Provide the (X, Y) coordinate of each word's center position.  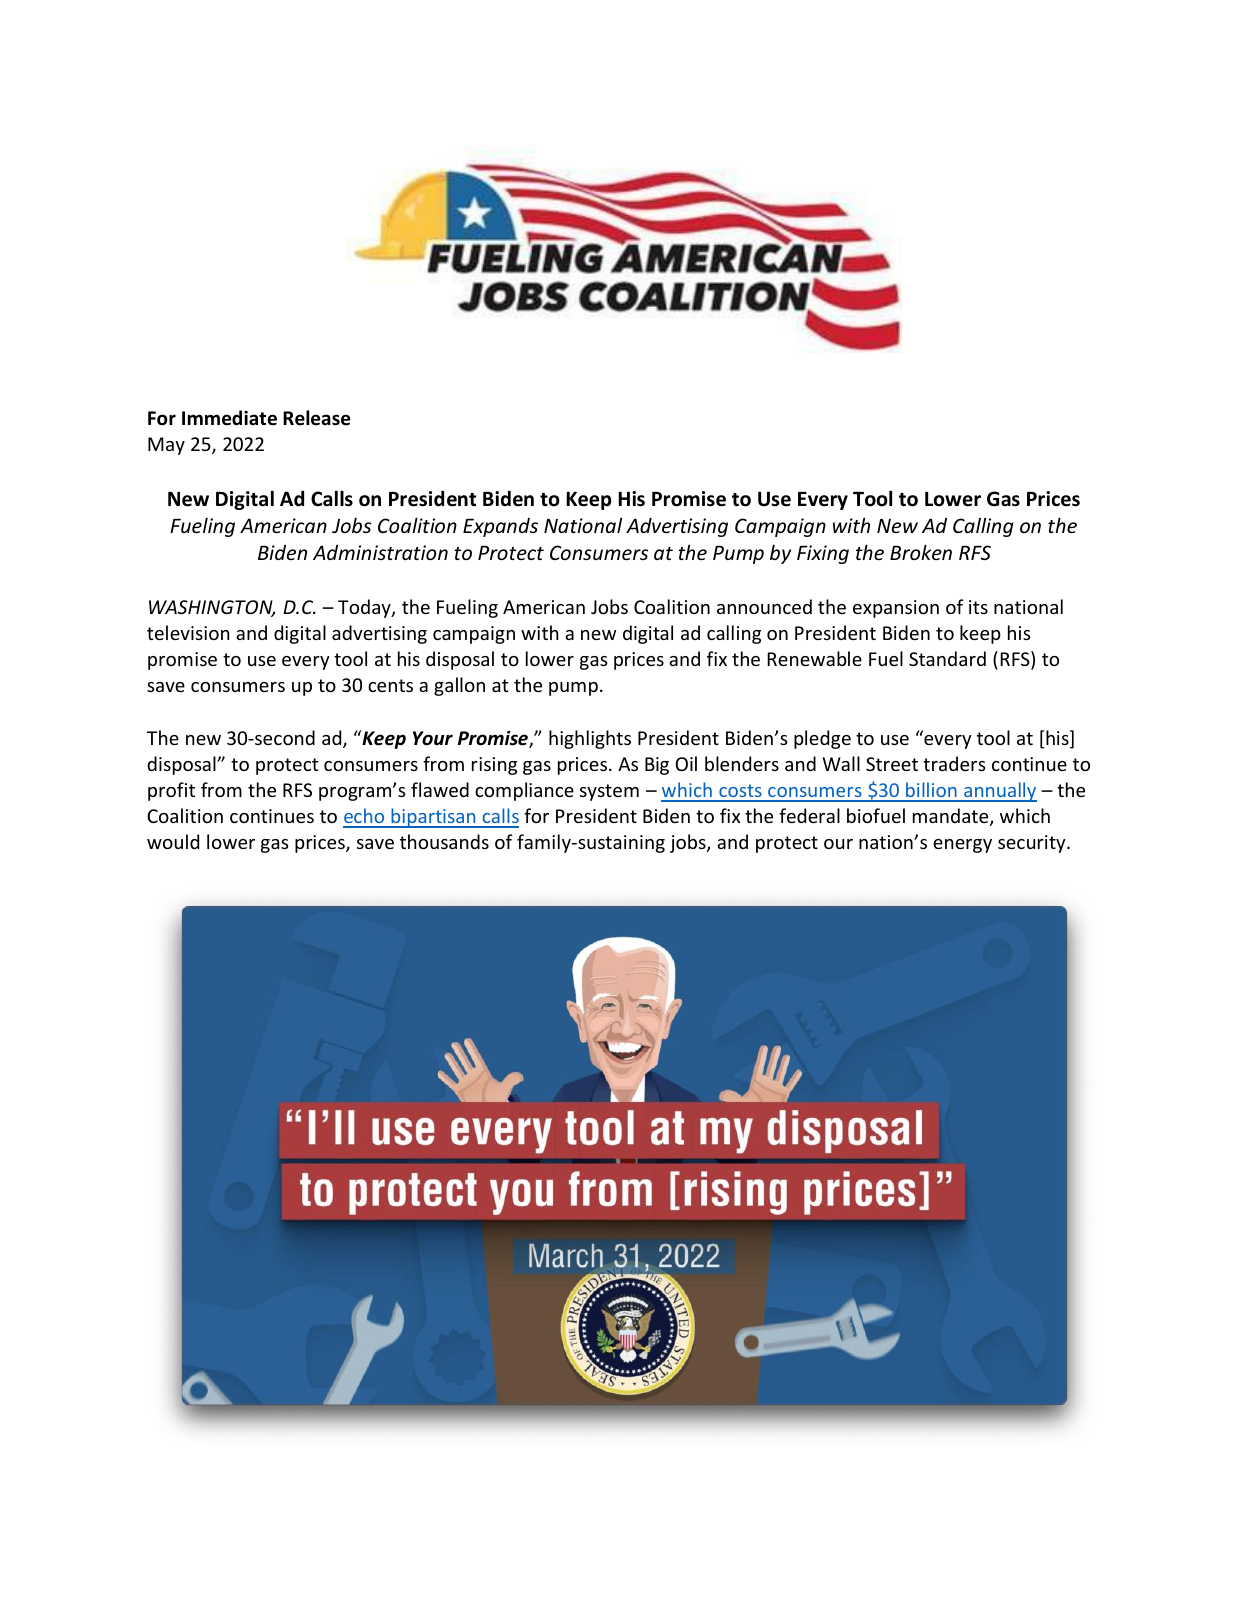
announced (764, 606)
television (188, 632)
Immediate (229, 418)
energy (962, 846)
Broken (921, 552)
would (173, 841)
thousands (444, 841)
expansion (896, 609)
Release (316, 418)
